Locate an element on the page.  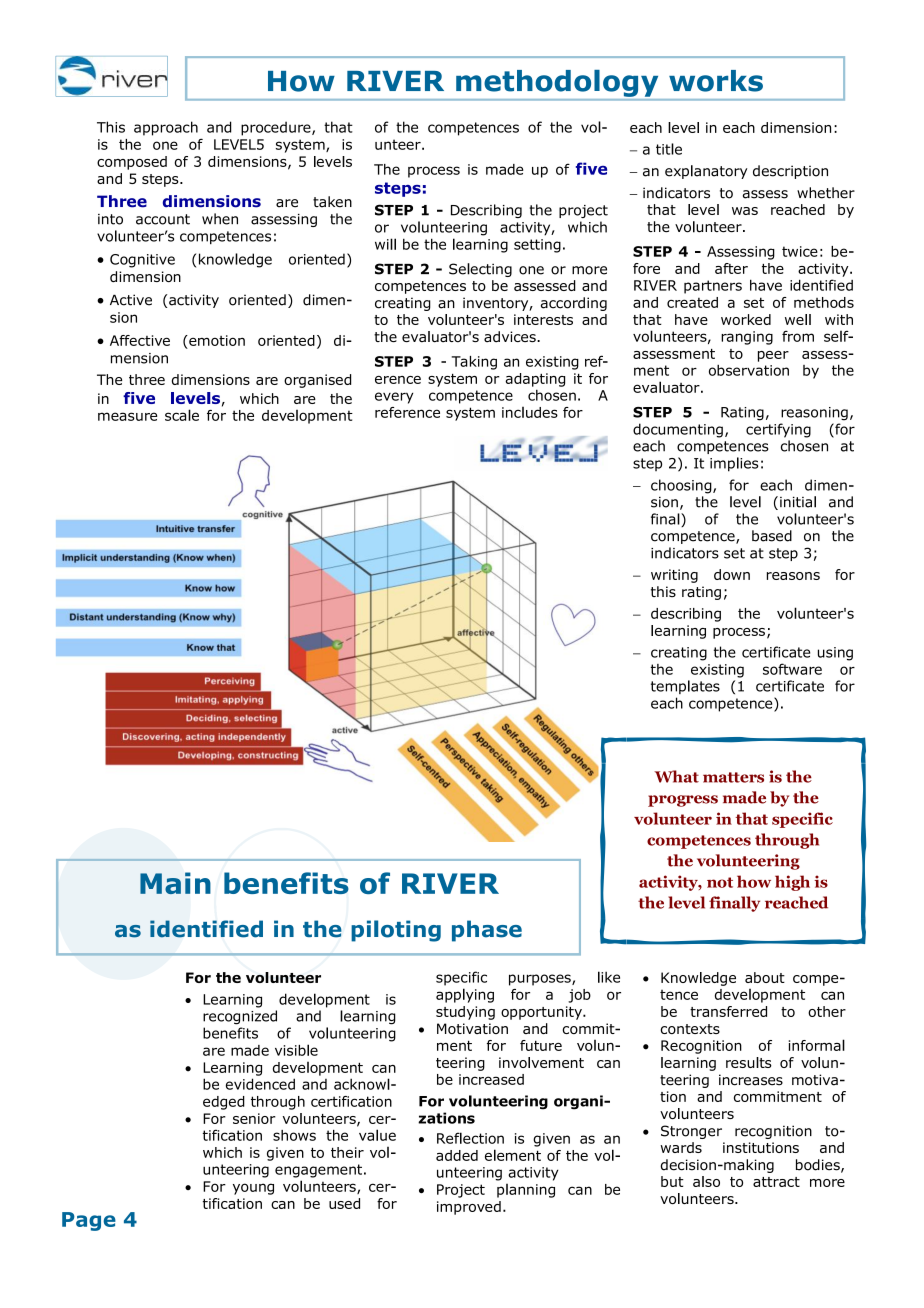
works is located at coordinates (716, 81).
